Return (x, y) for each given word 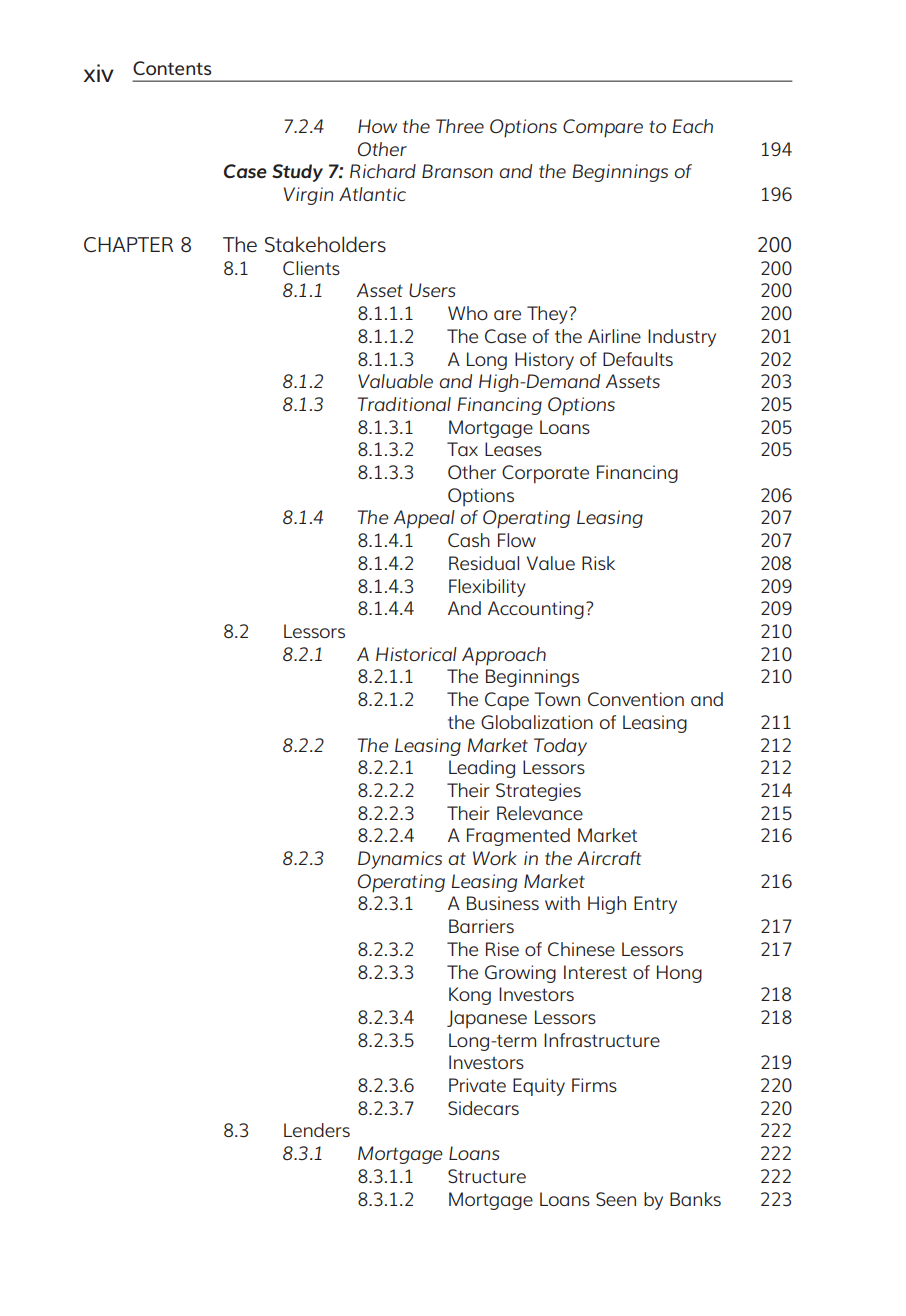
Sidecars (483, 1108)
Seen (616, 1199)
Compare (603, 128)
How (377, 126)
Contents (172, 68)
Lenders (317, 1130)
